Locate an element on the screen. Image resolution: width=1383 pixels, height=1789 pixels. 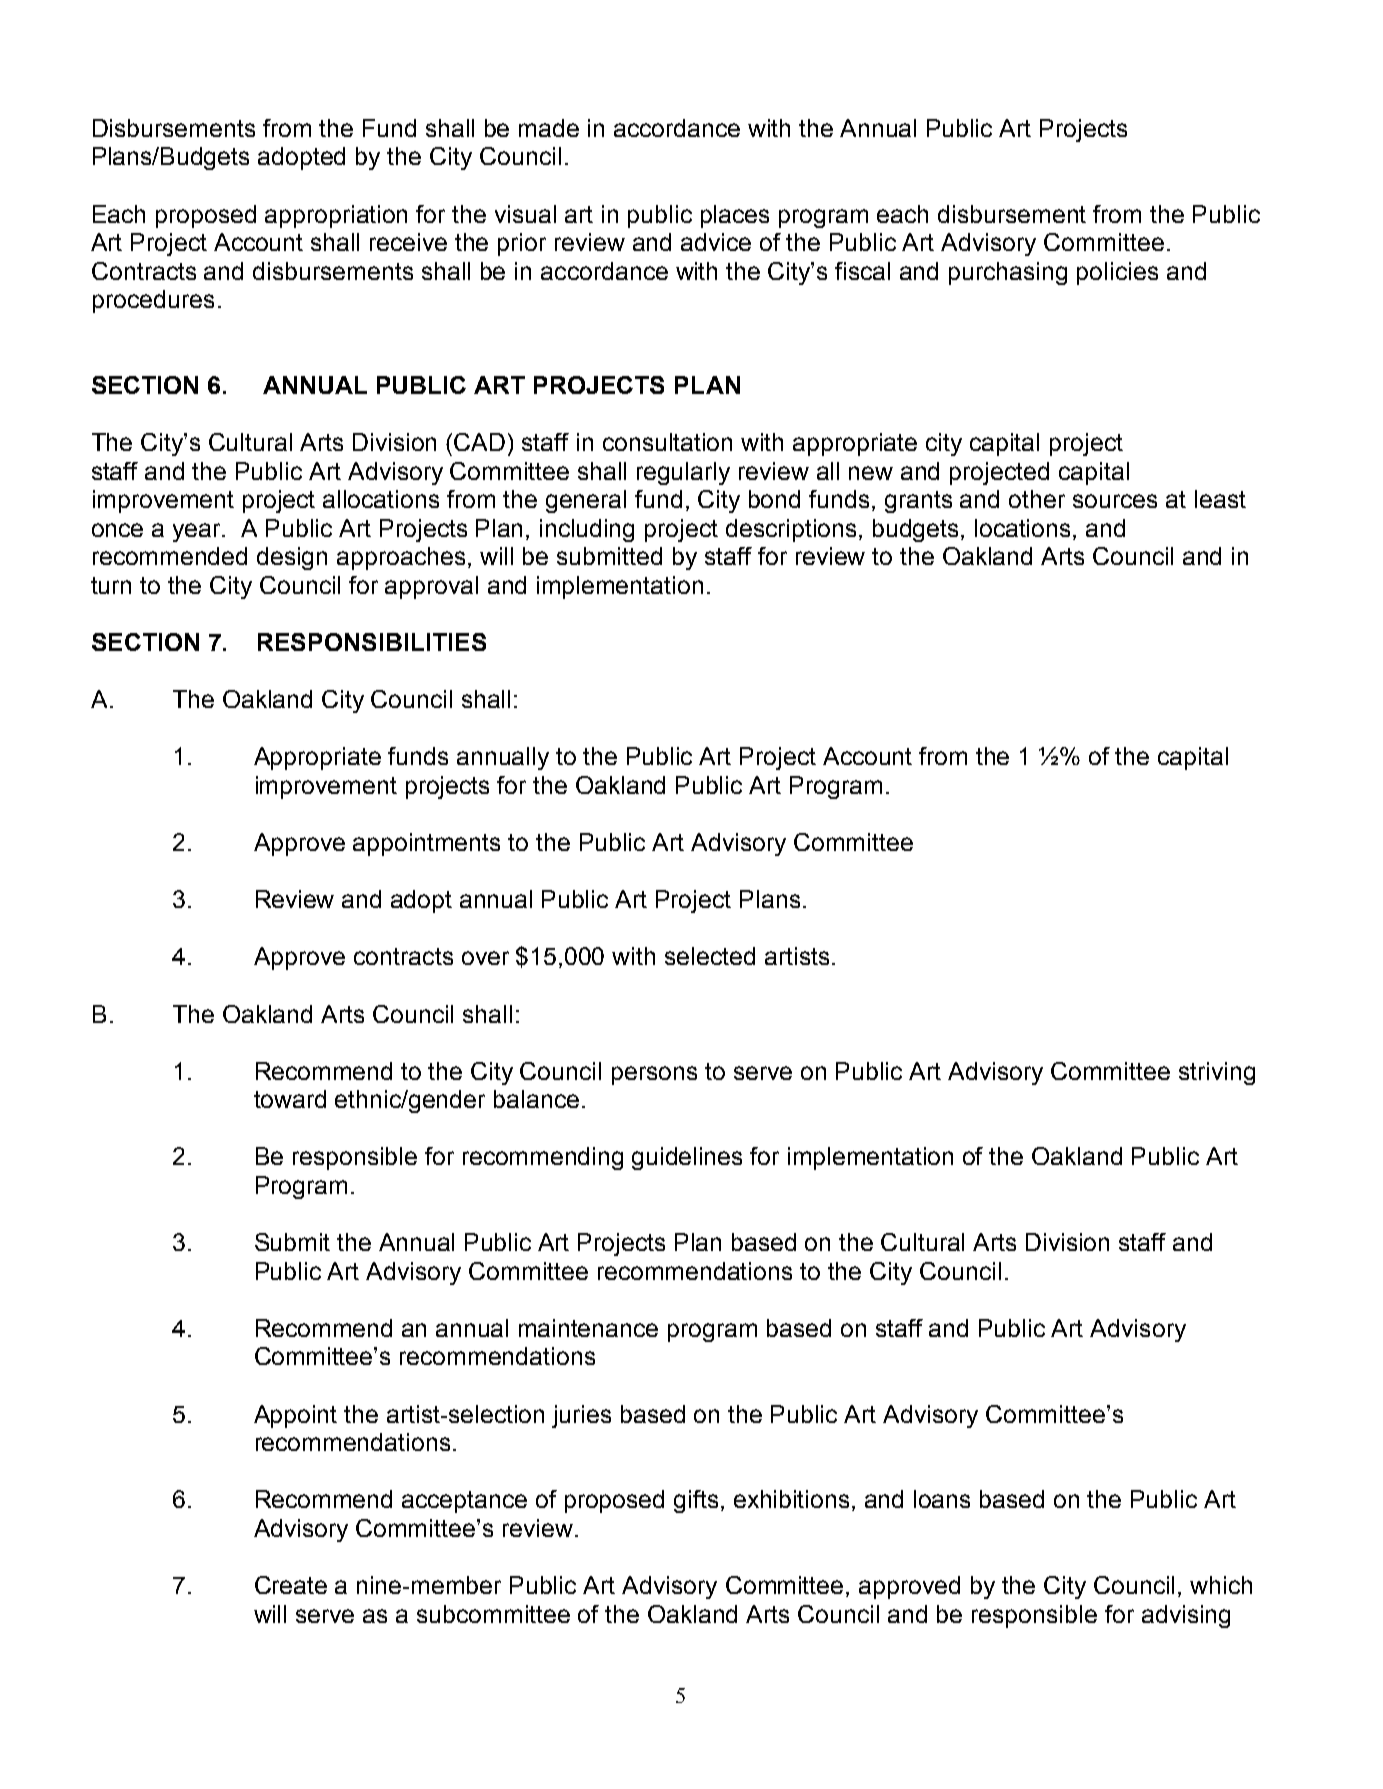
appropriation is located at coordinates (336, 216).
